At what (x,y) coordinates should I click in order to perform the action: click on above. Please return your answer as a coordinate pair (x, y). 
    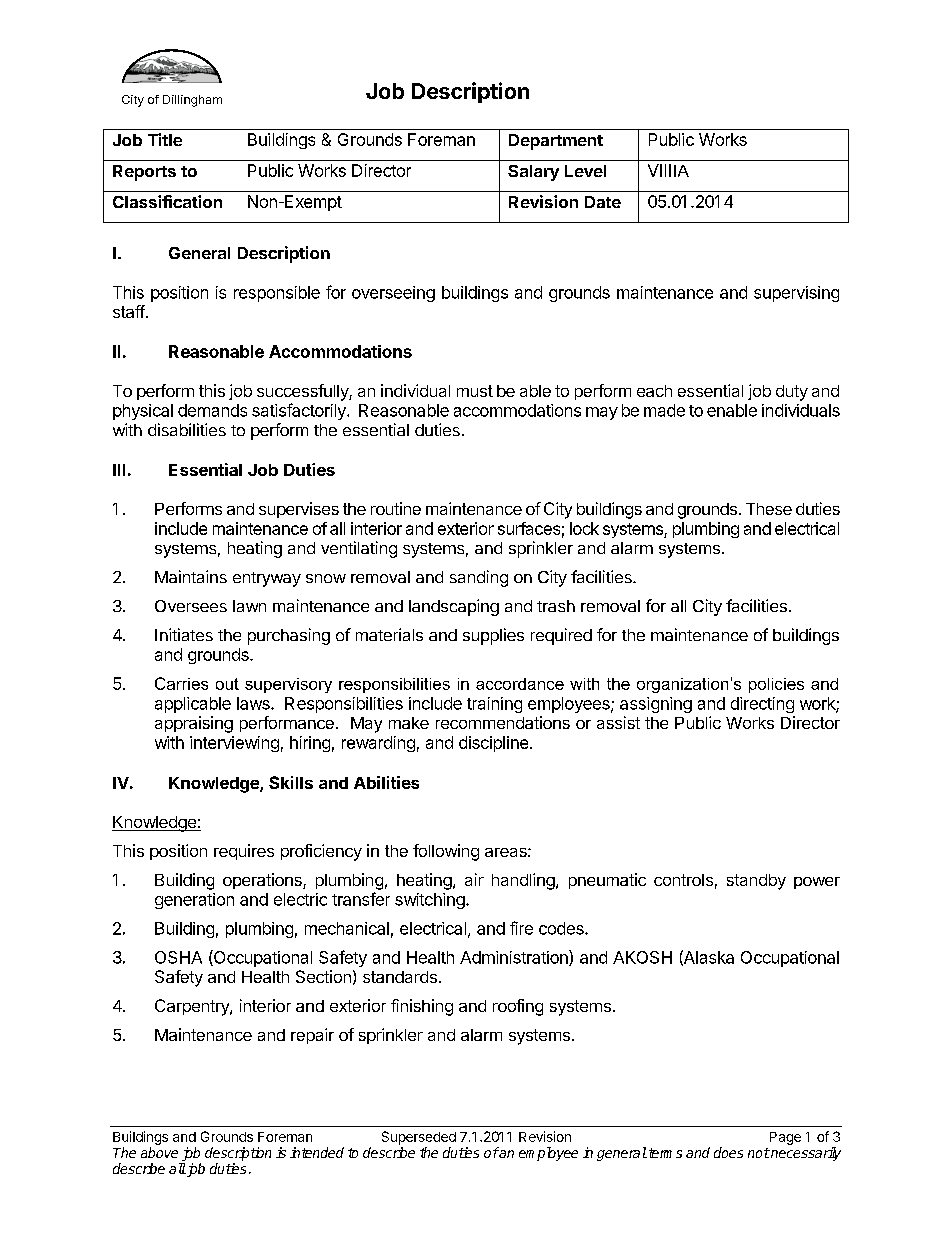
    Looking at the image, I should click on (159, 1152).
